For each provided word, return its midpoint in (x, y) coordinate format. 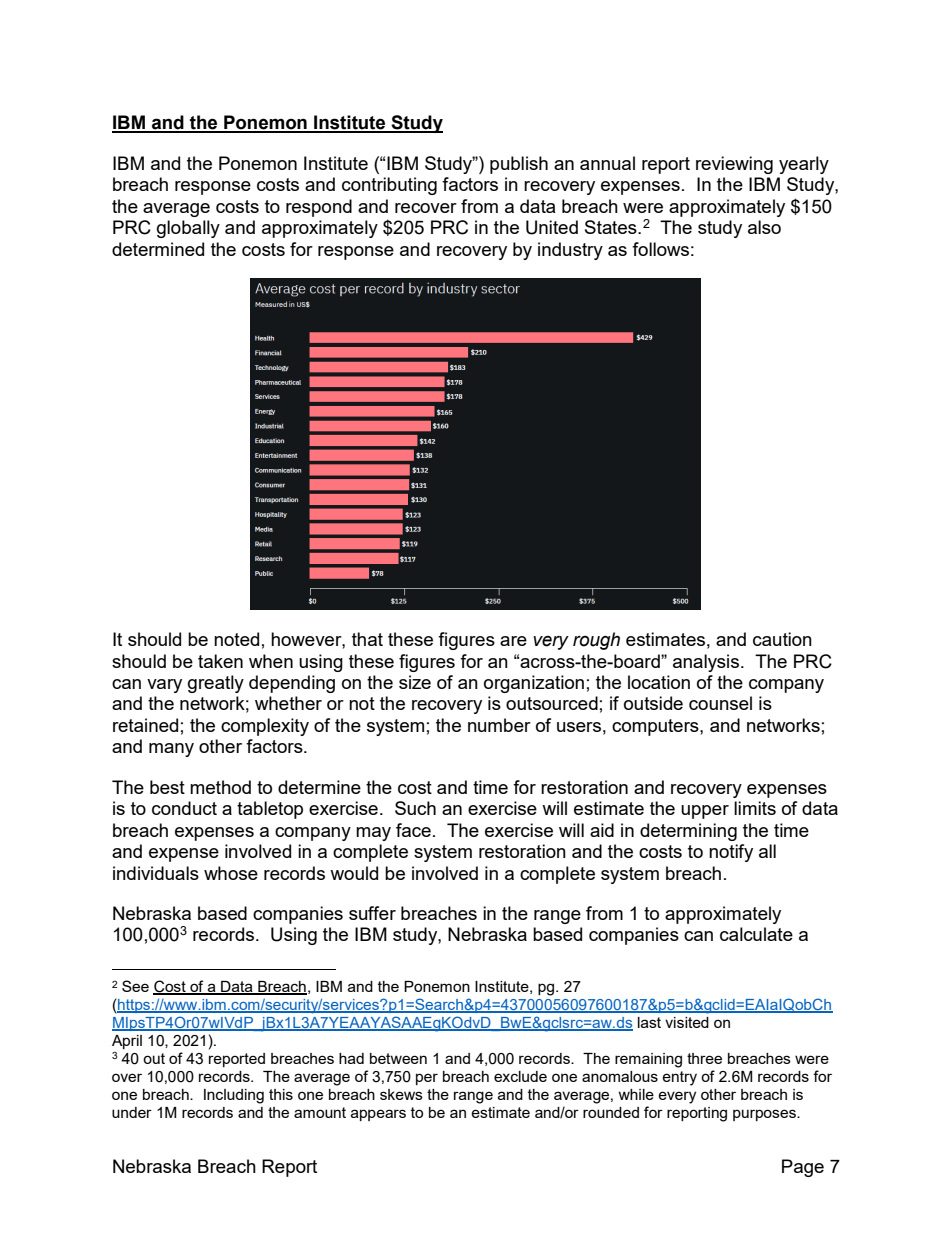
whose (231, 873)
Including (234, 1096)
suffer (372, 913)
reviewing (734, 165)
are (513, 641)
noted (236, 639)
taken (220, 661)
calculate (756, 934)
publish (519, 165)
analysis (707, 663)
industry (570, 251)
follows (660, 249)
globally (188, 229)
